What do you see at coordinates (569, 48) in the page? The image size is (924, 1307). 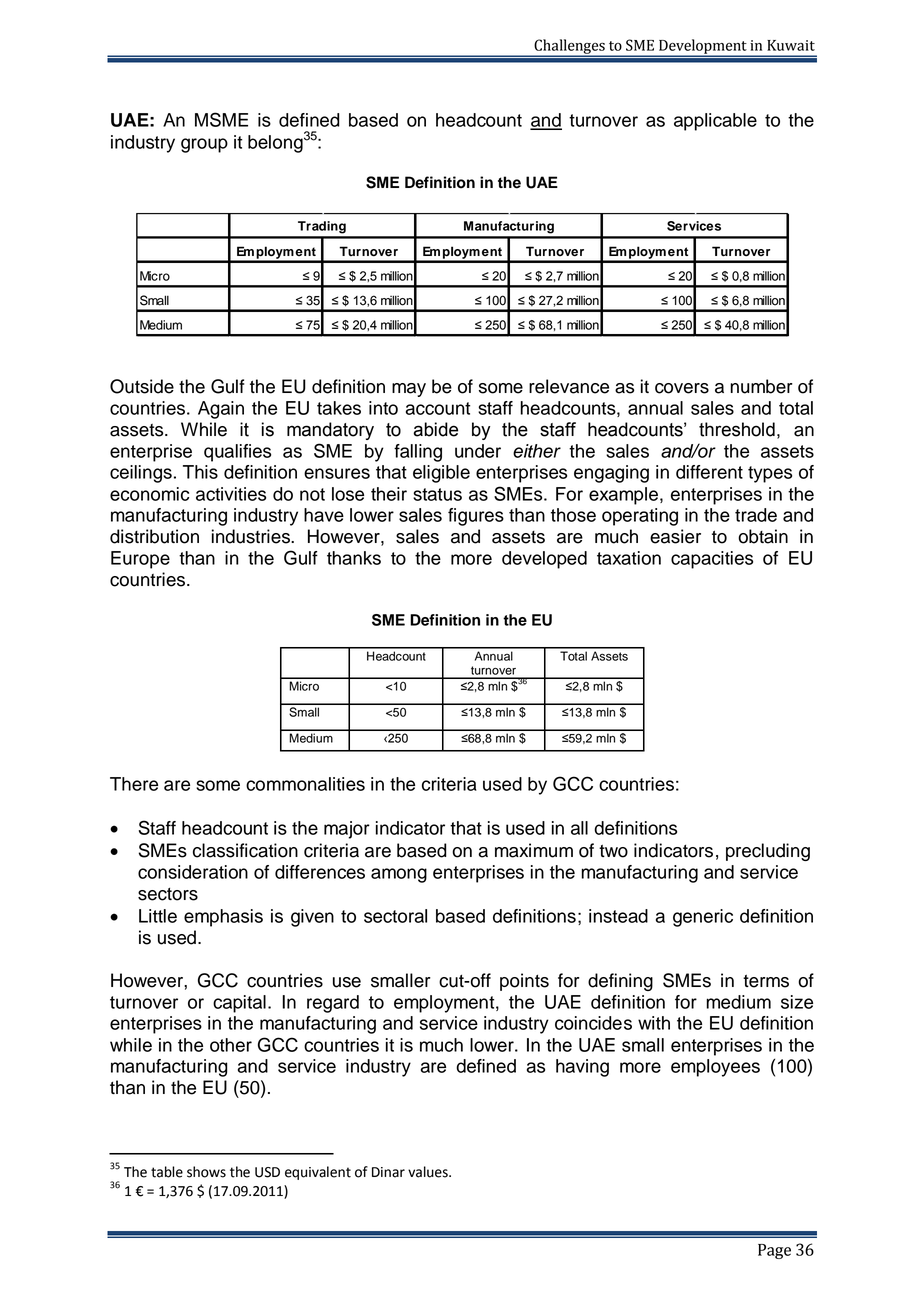 I see `Challenges` at bounding box center [569, 48].
